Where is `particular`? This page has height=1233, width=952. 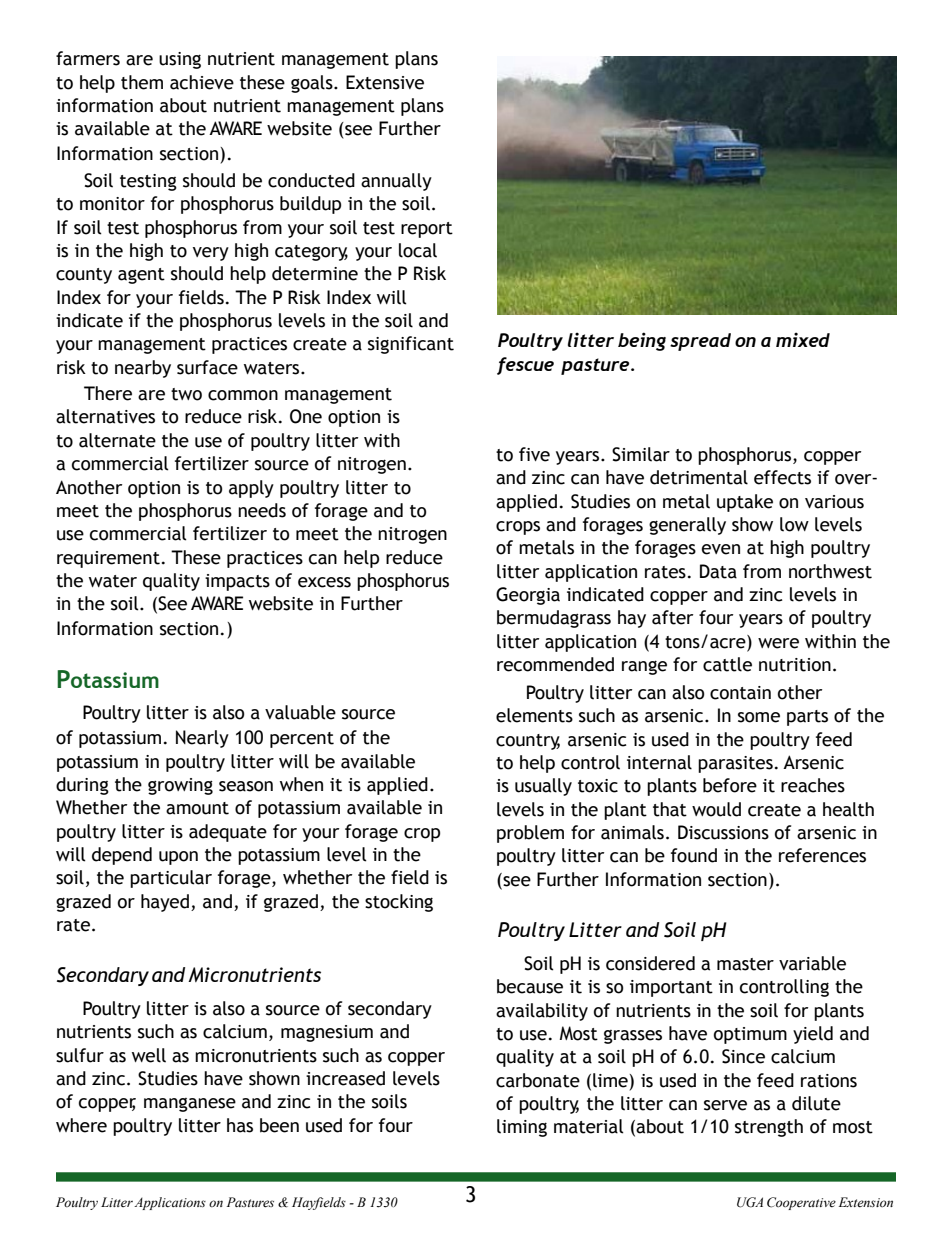
particular is located at coordinates (171, 879).
